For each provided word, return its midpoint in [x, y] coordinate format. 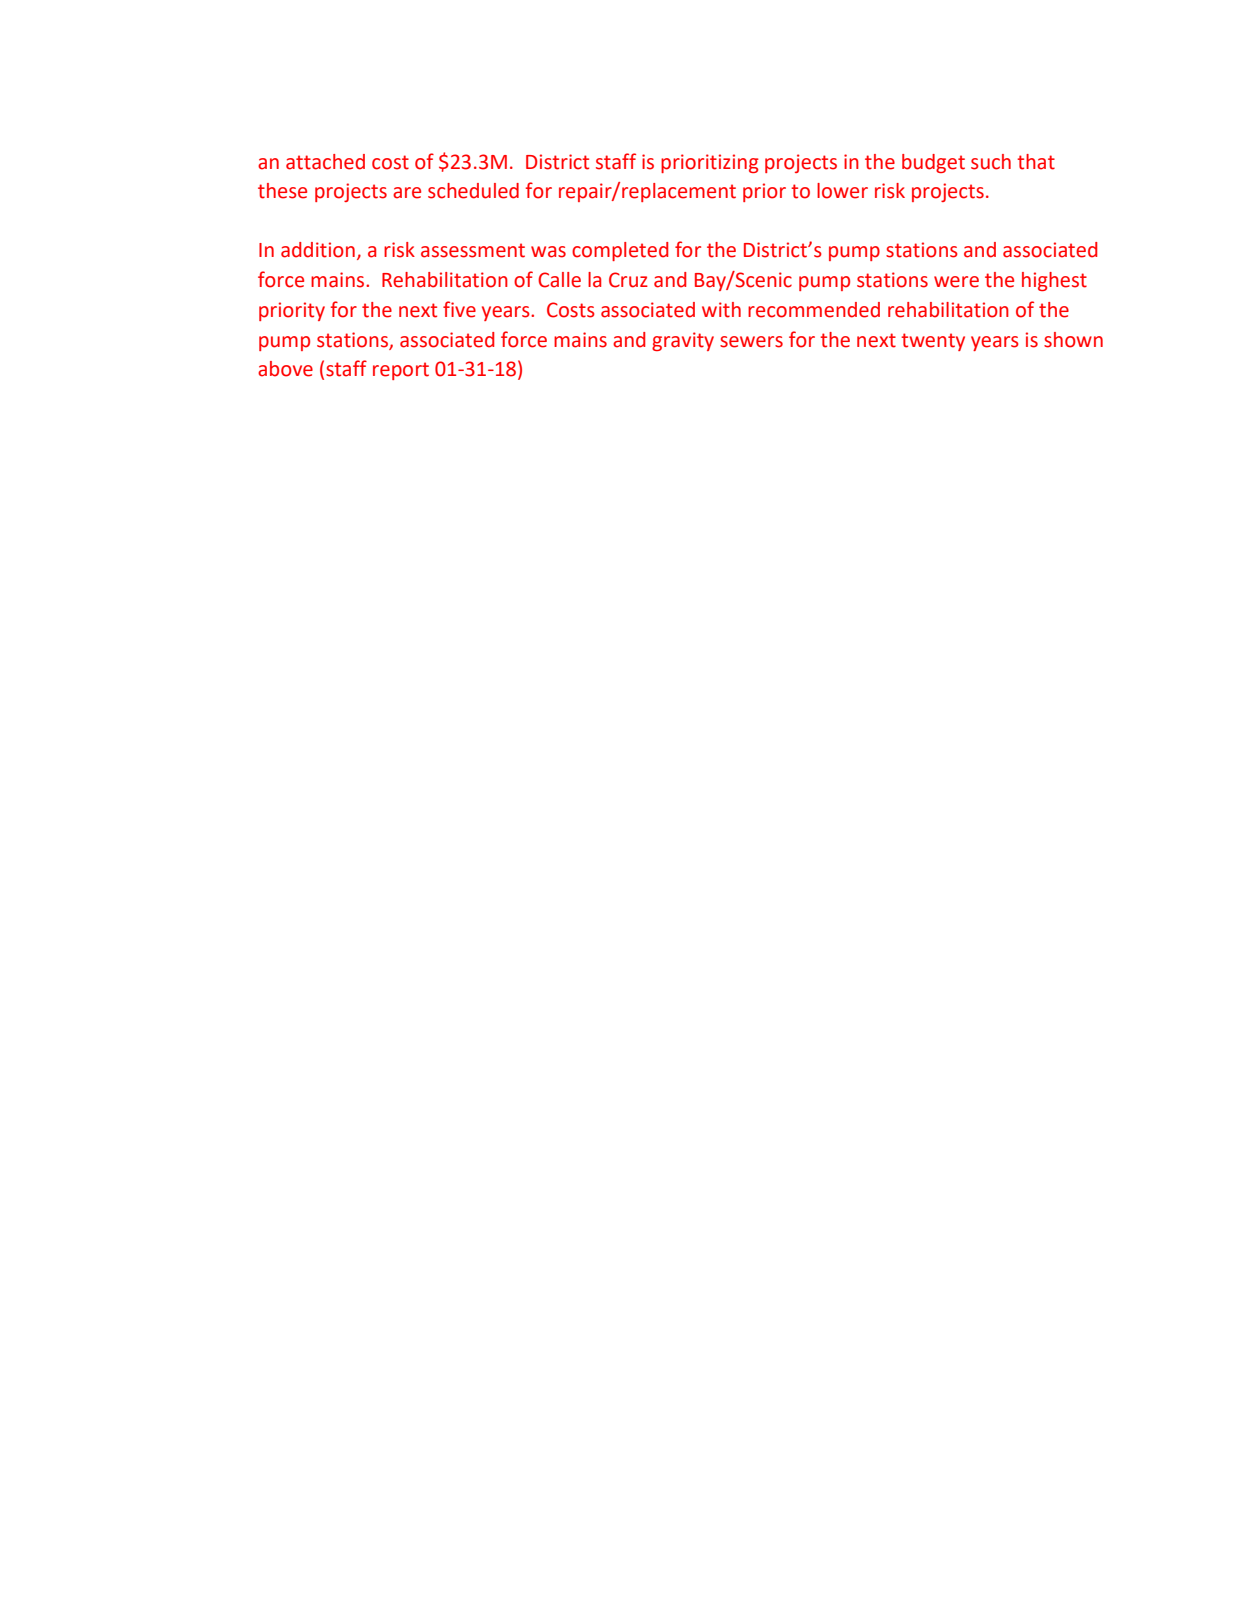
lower [842, 191]
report [401, 371]
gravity [683, 341]
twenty [933, 342]
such [991, 162]
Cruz [628, 280]
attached [325, 162]
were [956, 282]
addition [318, 250]
